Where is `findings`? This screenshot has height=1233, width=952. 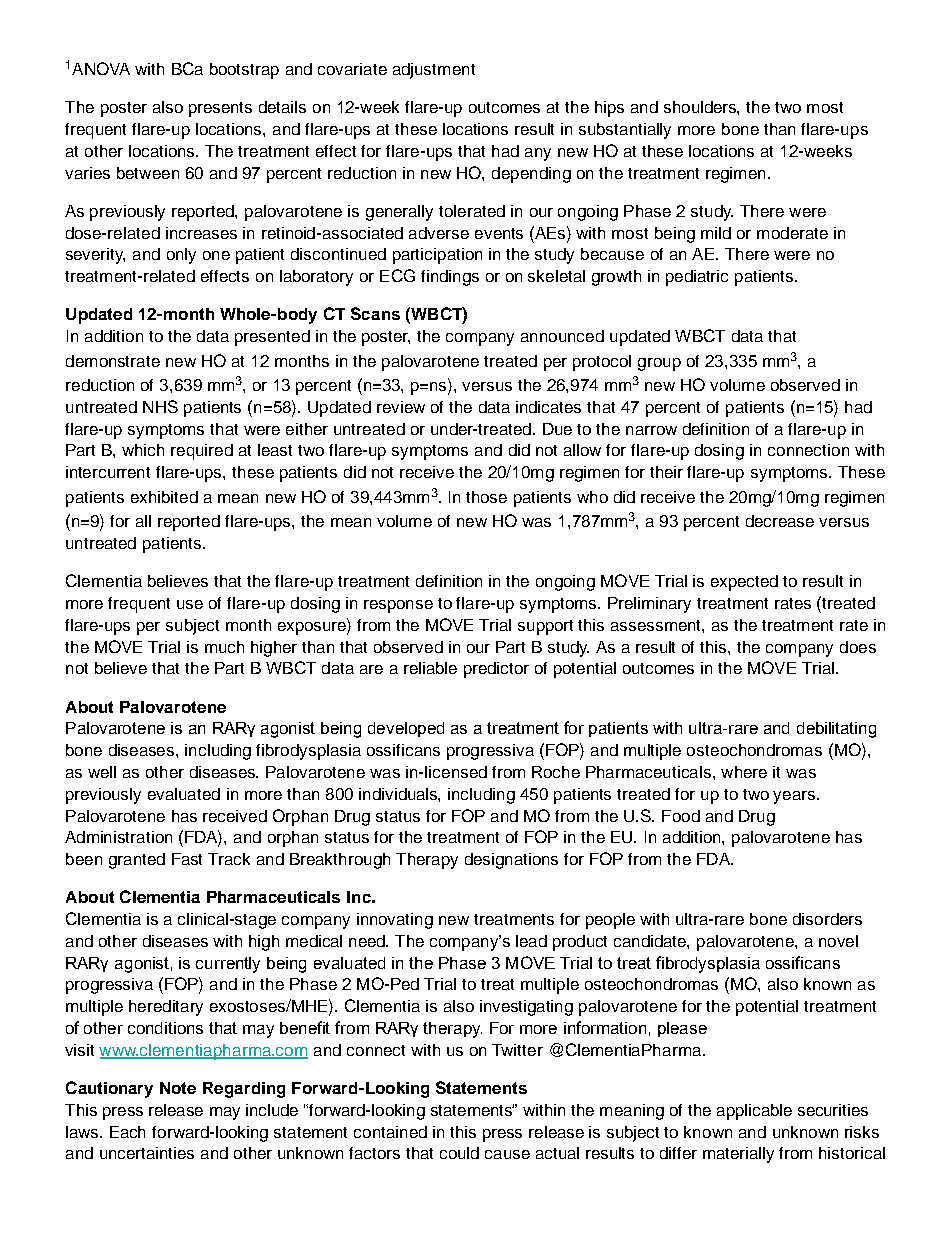 findings is located at coordinates (450, 278).
